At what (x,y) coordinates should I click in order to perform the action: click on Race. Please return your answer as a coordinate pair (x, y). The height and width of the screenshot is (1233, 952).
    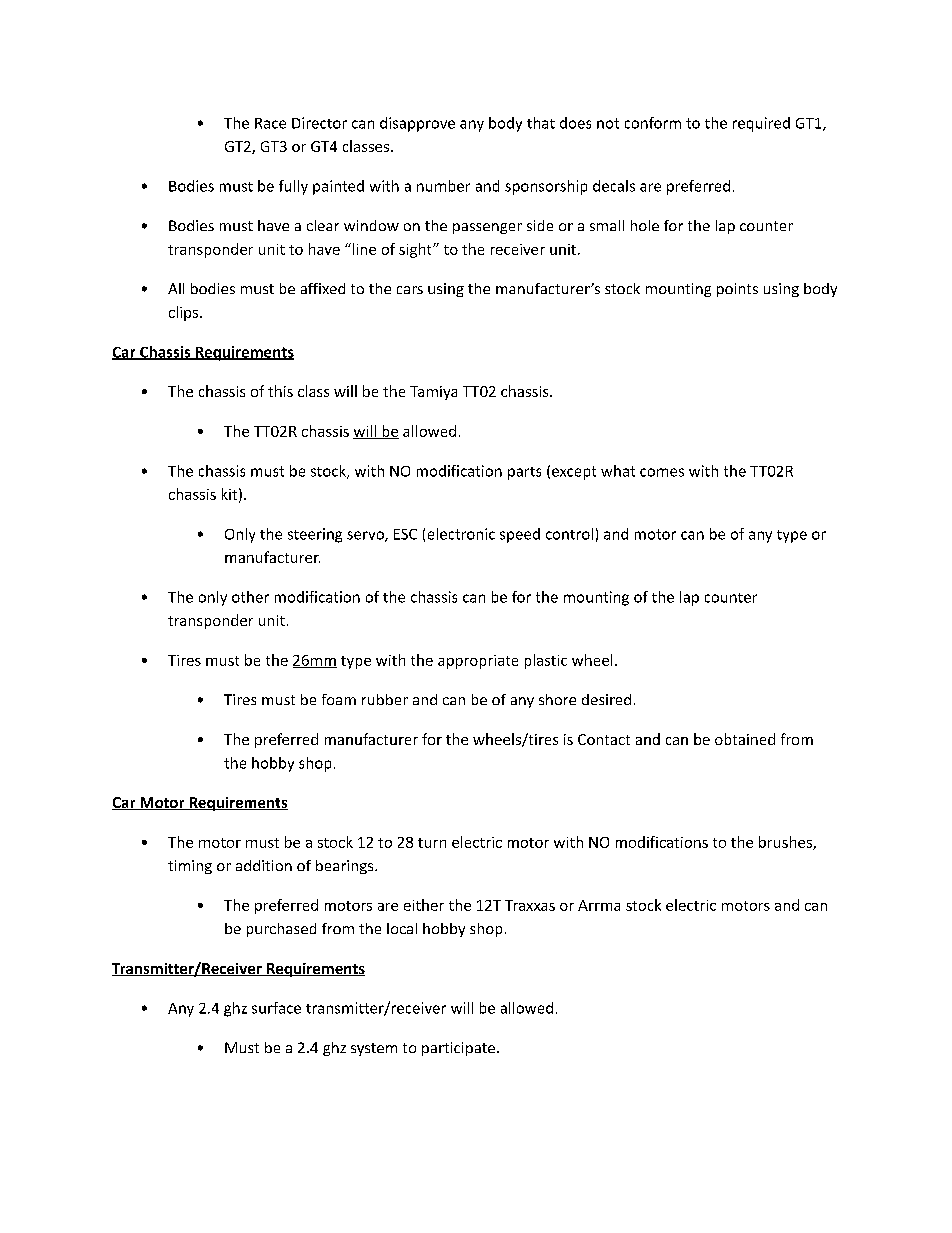
    Looking at the image, I should click on (270, 123).
